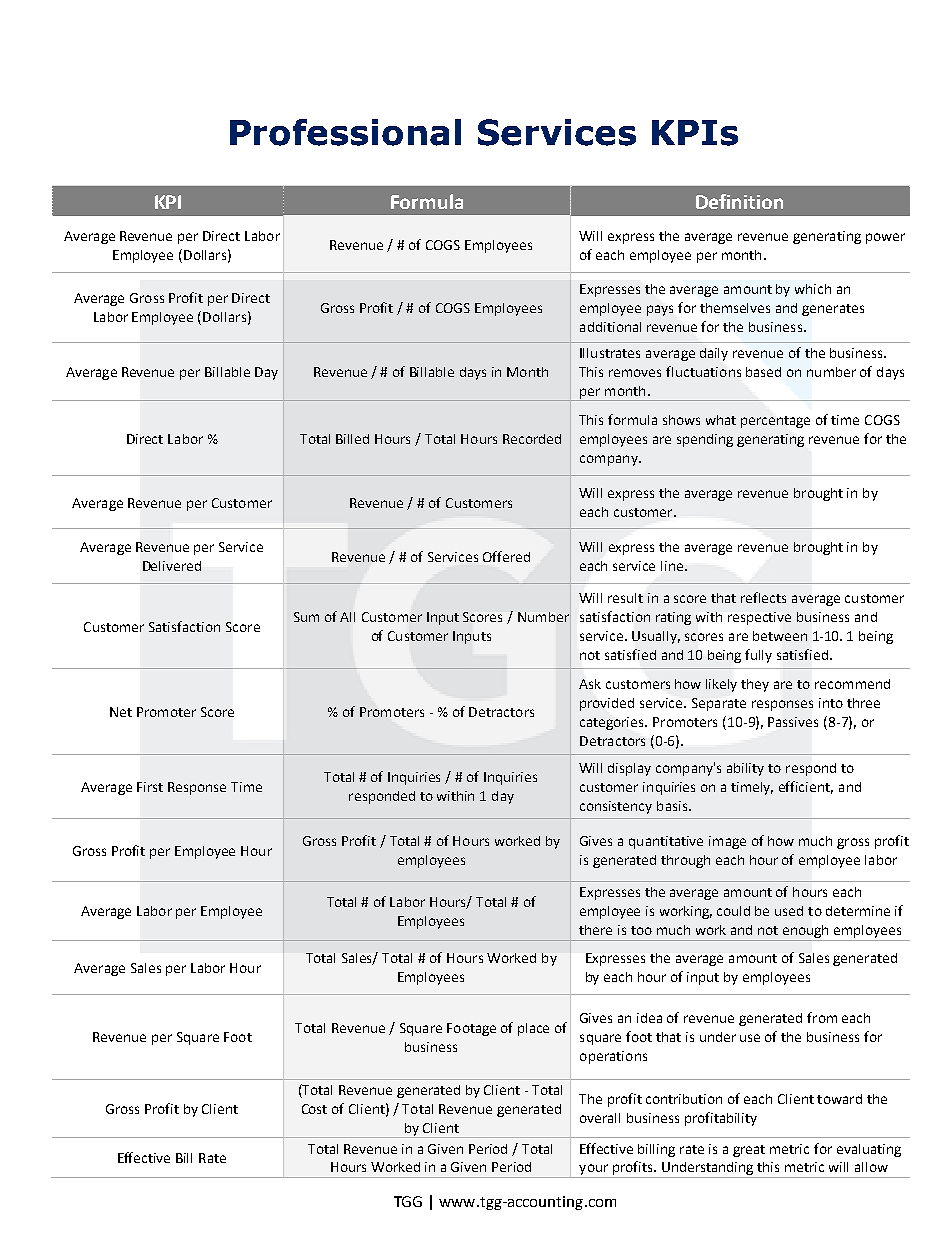 The height and width of the image is (1233, 952). I want to click on Definition, so click(739, 201).
